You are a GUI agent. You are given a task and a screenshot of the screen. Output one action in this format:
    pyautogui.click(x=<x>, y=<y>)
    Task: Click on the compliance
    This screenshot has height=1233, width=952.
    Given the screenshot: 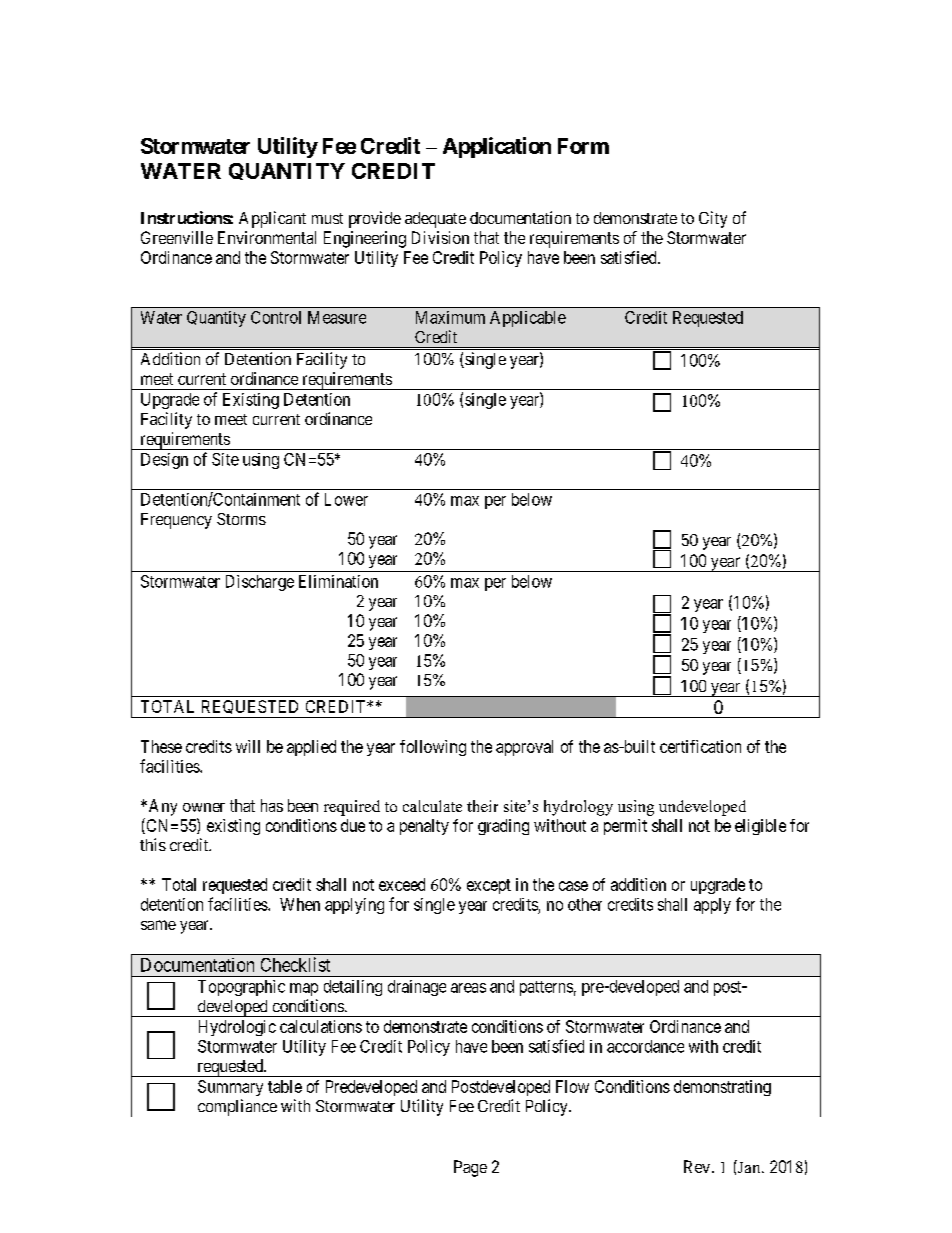 What is the action you would take?
    pyautogui.click(x=237, y=1107)
